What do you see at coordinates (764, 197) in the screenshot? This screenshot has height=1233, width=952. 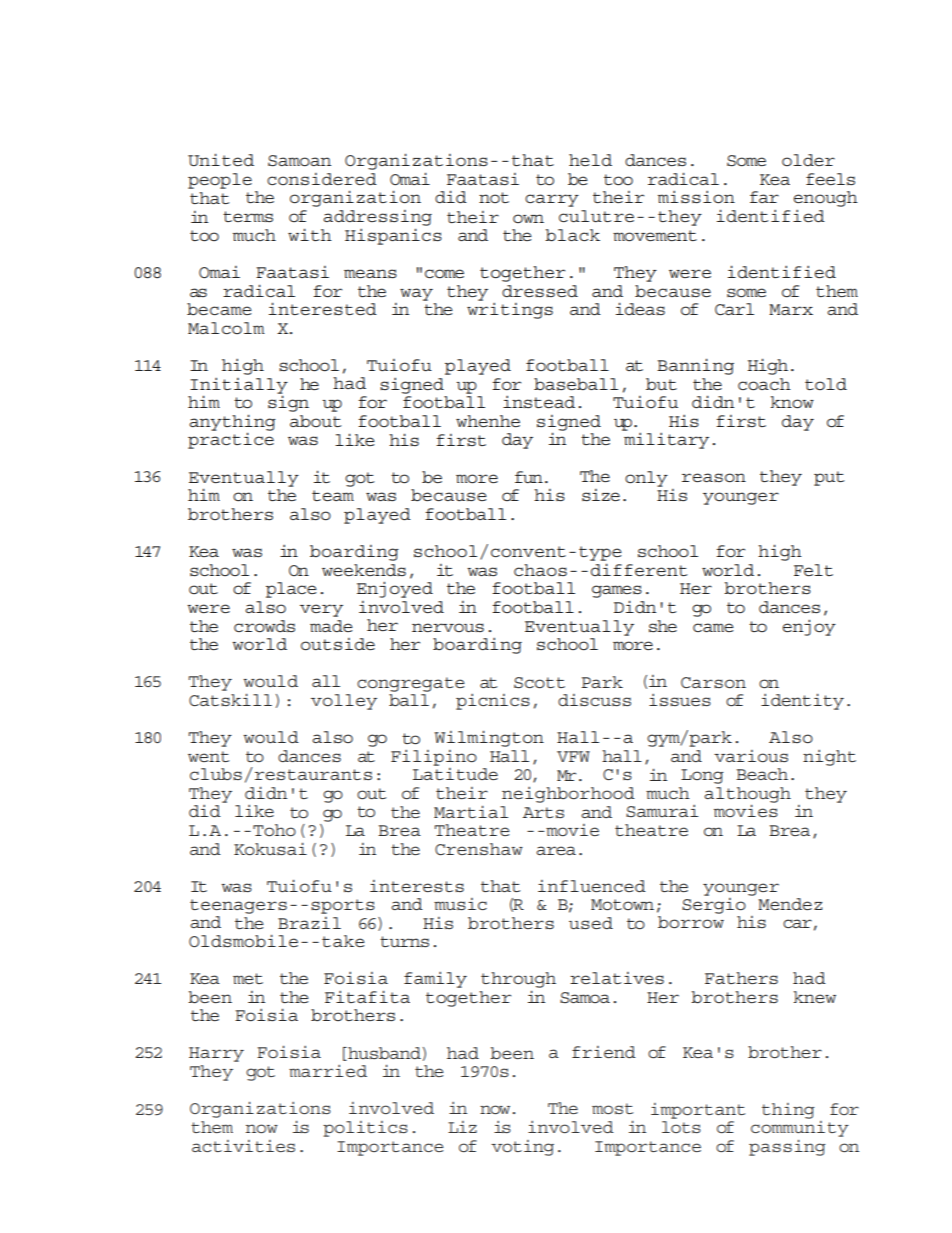 I see `far` at bounding box center [764, 197].
